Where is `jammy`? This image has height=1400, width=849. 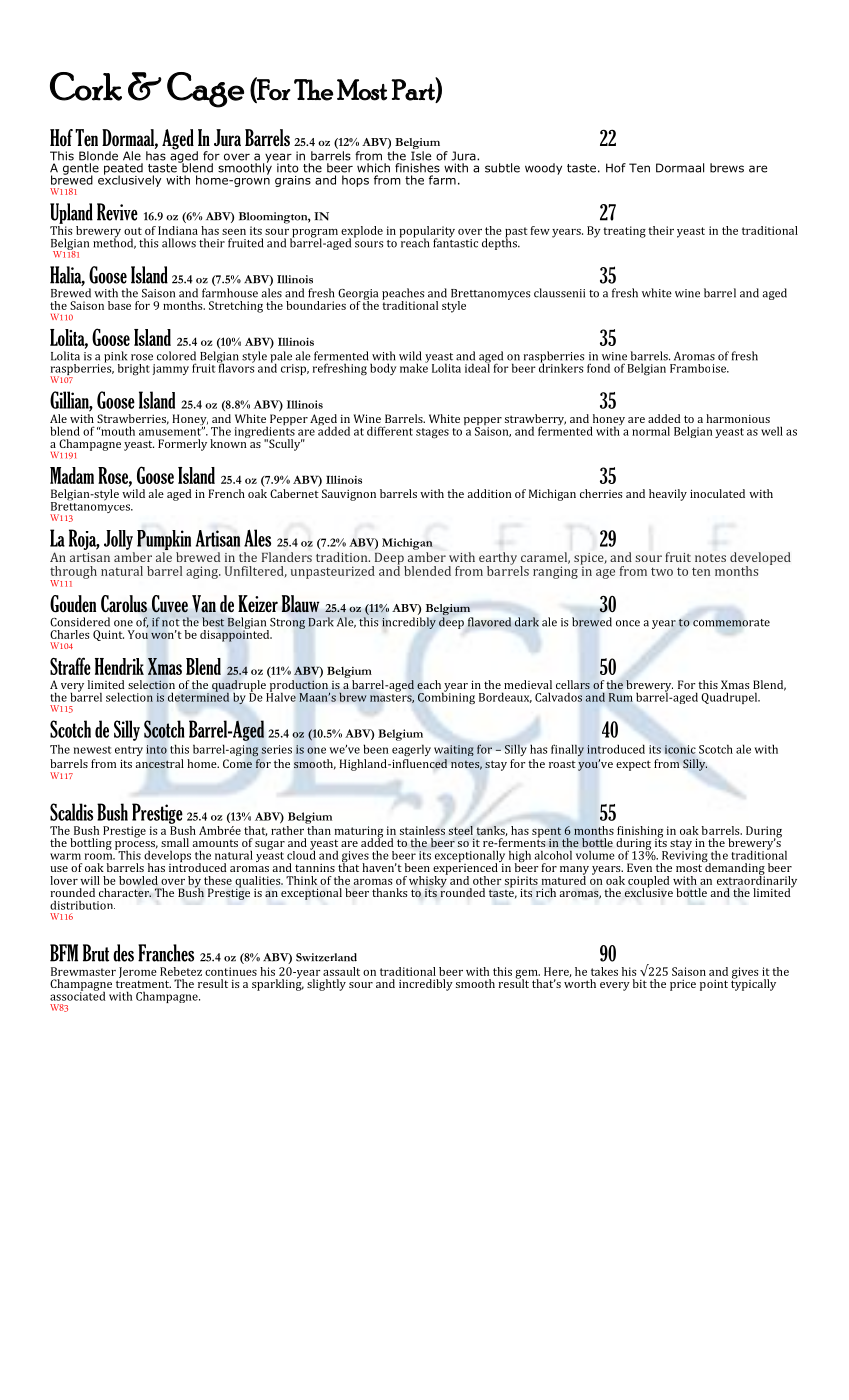 jammy is located at coordinates (171, 369).
